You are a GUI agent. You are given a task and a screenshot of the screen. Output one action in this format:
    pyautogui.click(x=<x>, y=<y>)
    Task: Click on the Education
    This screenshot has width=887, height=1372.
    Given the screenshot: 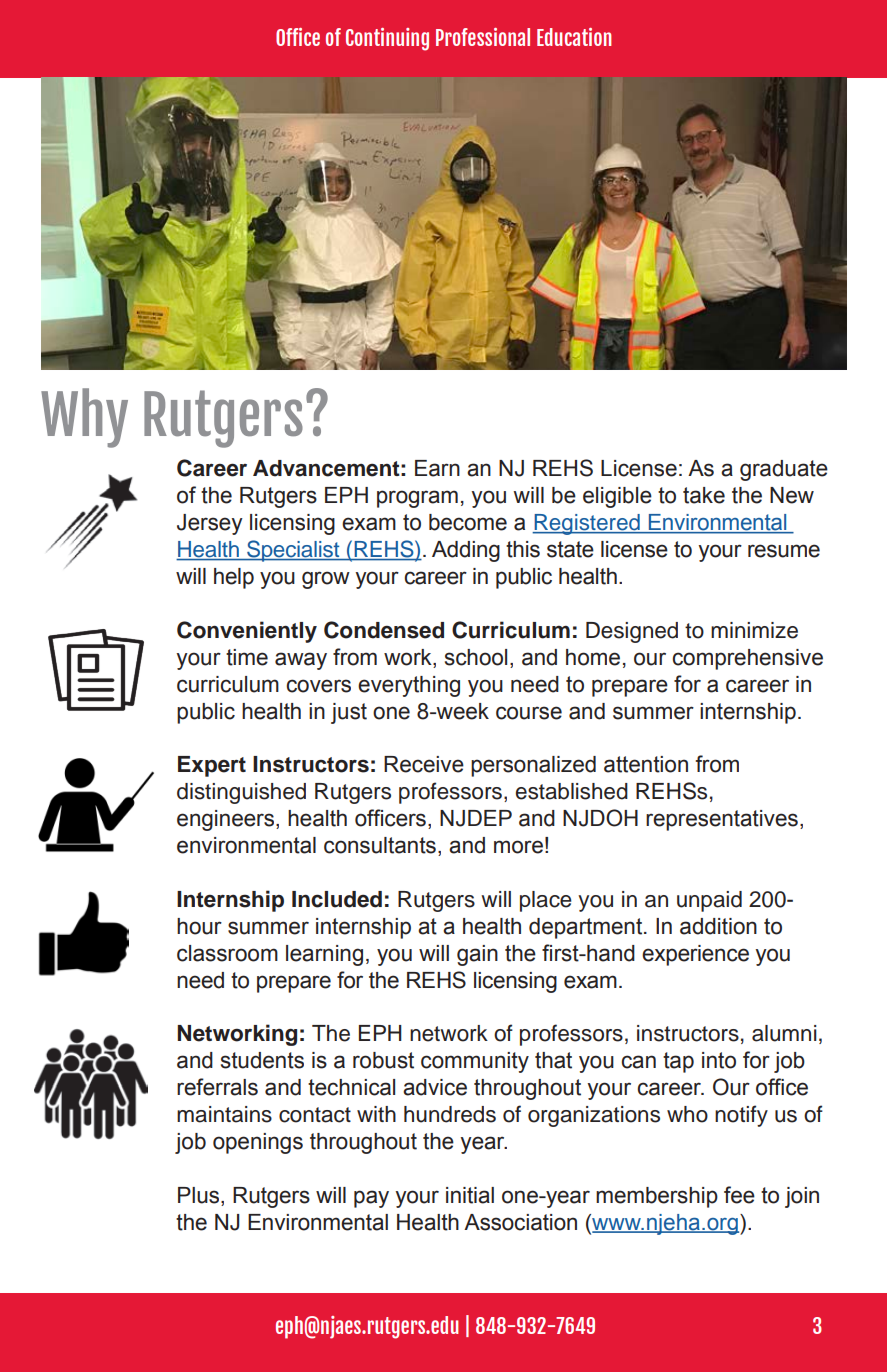 What is the action you would take?
    pyautogui.click(x=574, y=37)
